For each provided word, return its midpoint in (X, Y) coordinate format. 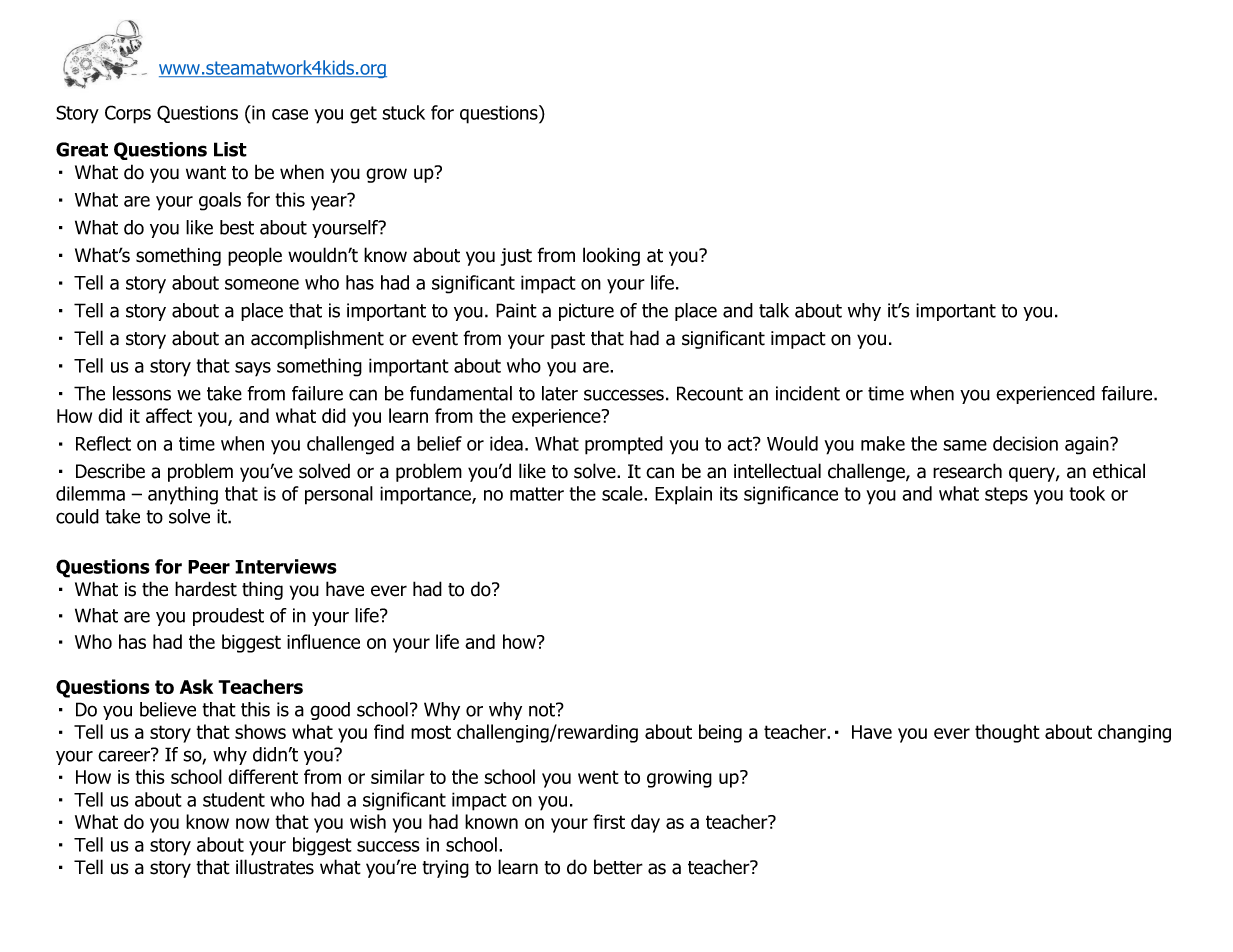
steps (1006, 496)
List (230, 149)
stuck (403, 112)
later (560, 393)
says (253, 369)
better (618, 867)
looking (611, 256)
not (543, 710)
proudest (228, 617)
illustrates (275, 867)
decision (1025, 443)
